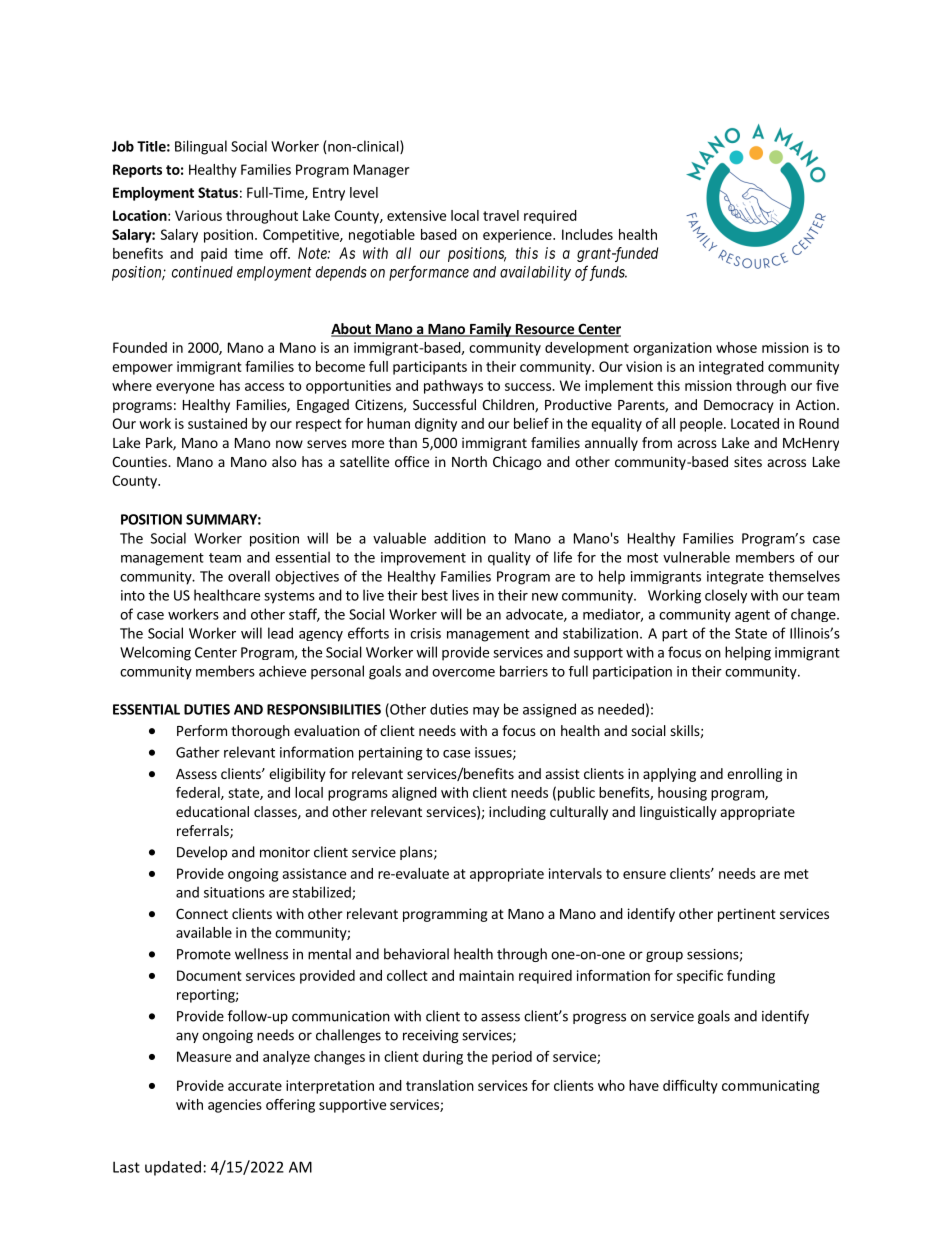 The width and height of the screenshot is (952, 1233). I want to click on Includes, so click(587, 234).
